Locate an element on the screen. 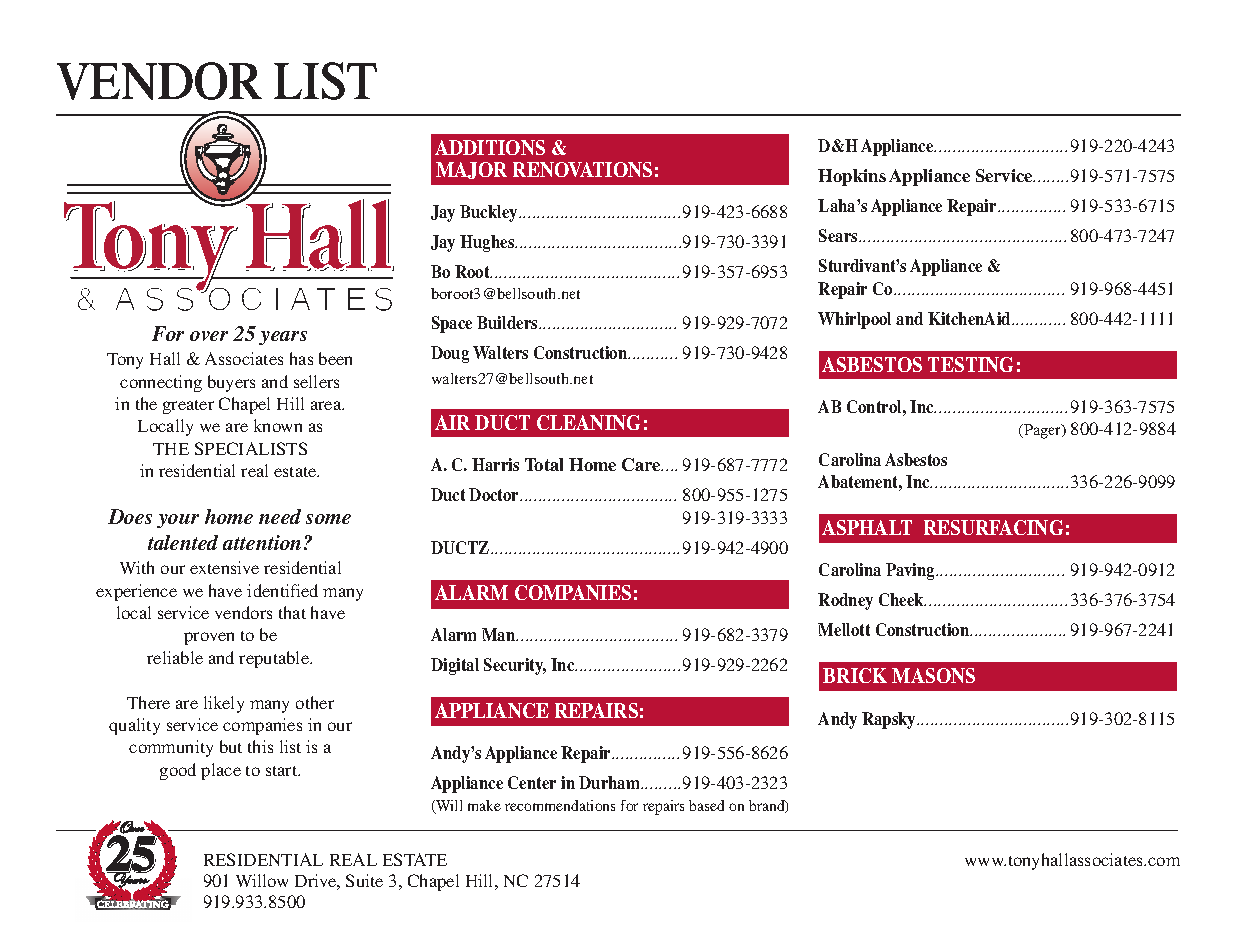 Image resolution: width=1233 pixels, height=952 pixels. MAJOR is located at coordinates (471, 170).
